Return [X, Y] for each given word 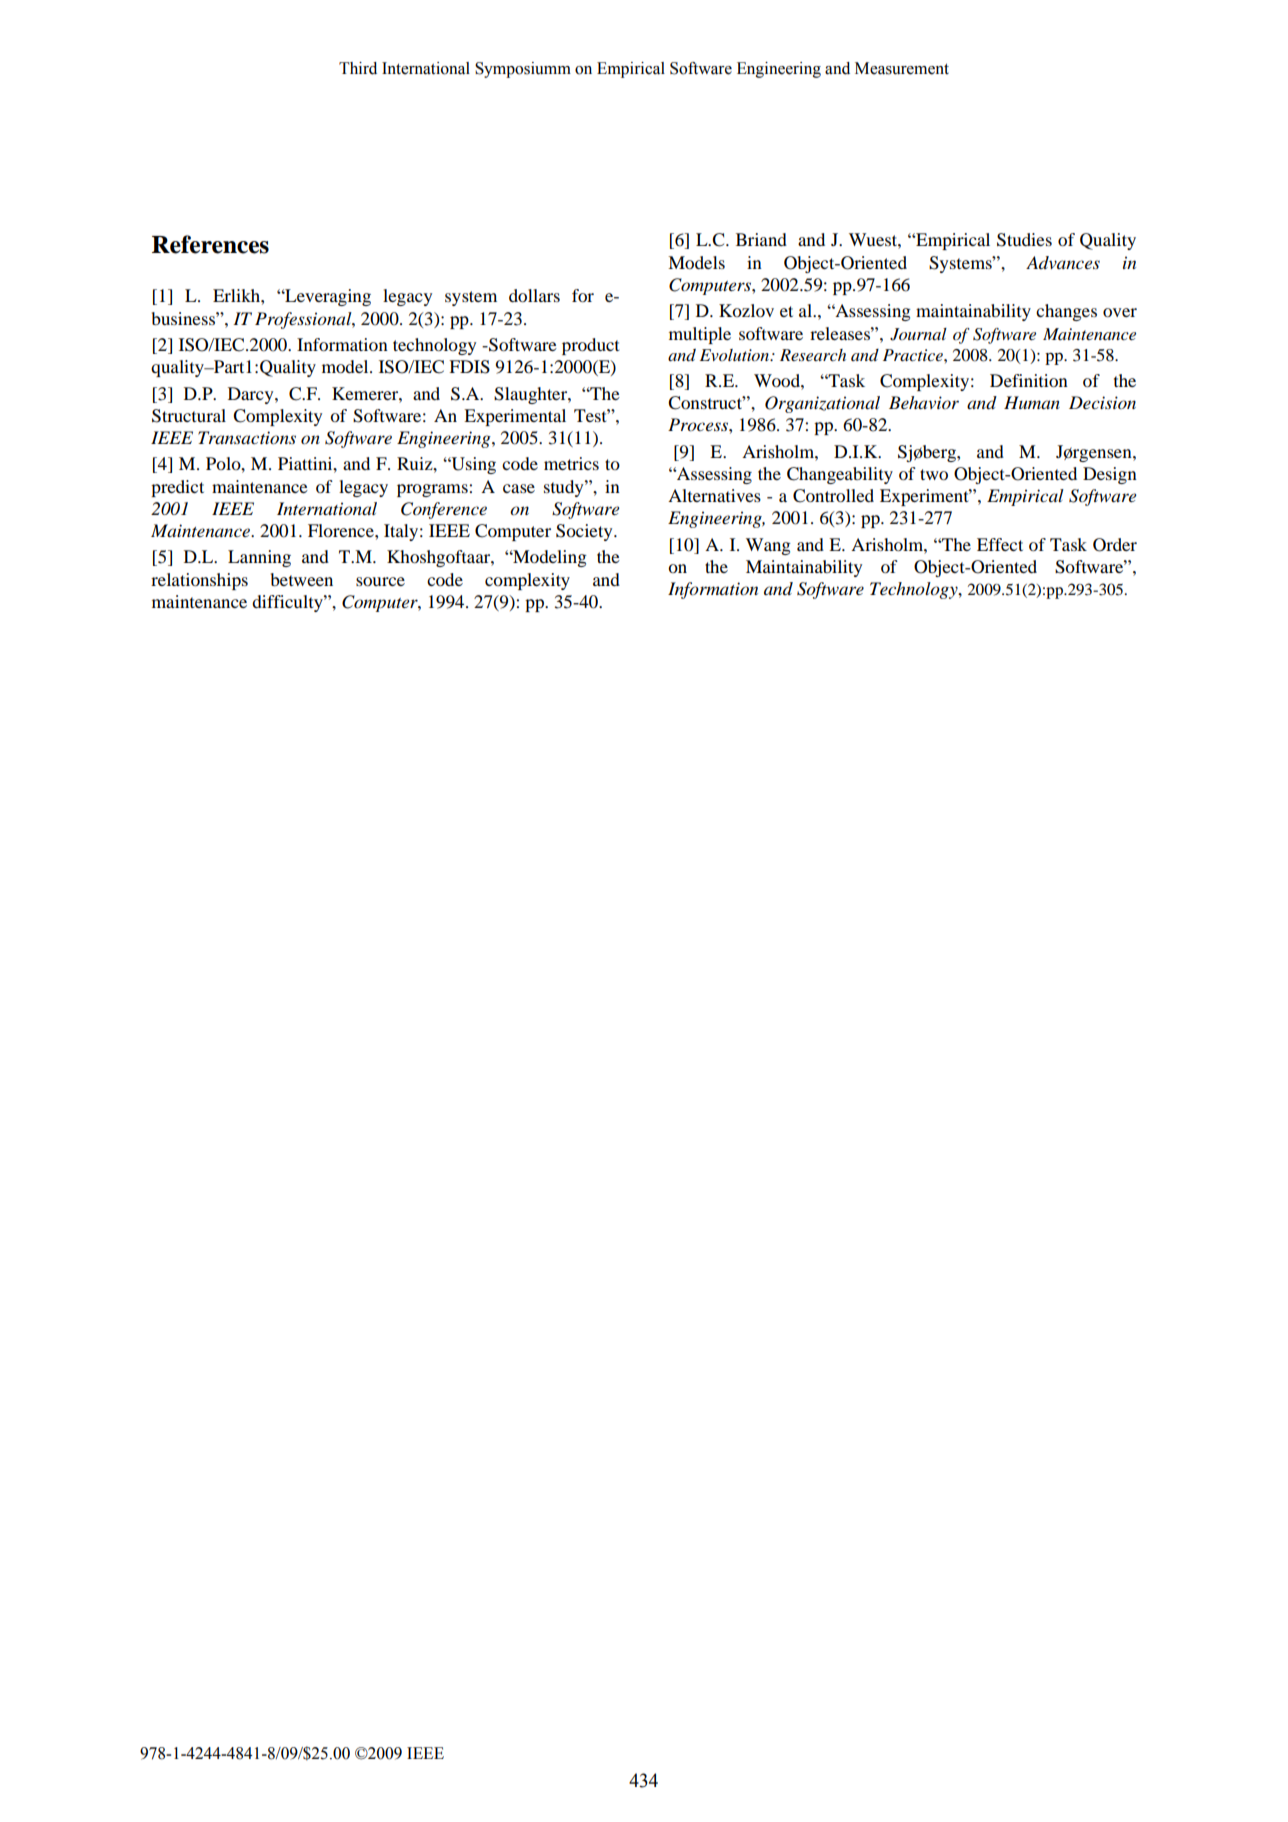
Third [358, 68]
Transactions [247, 438]
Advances [1063, 262]
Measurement [902, 68]
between [302, 579]
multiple [700, 335]
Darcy [252, 395]
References [210, 244]
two [934, 474]
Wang [768, 546]
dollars [534, 295]
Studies [1024, 240]
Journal [918, 334]
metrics [571, 463]
